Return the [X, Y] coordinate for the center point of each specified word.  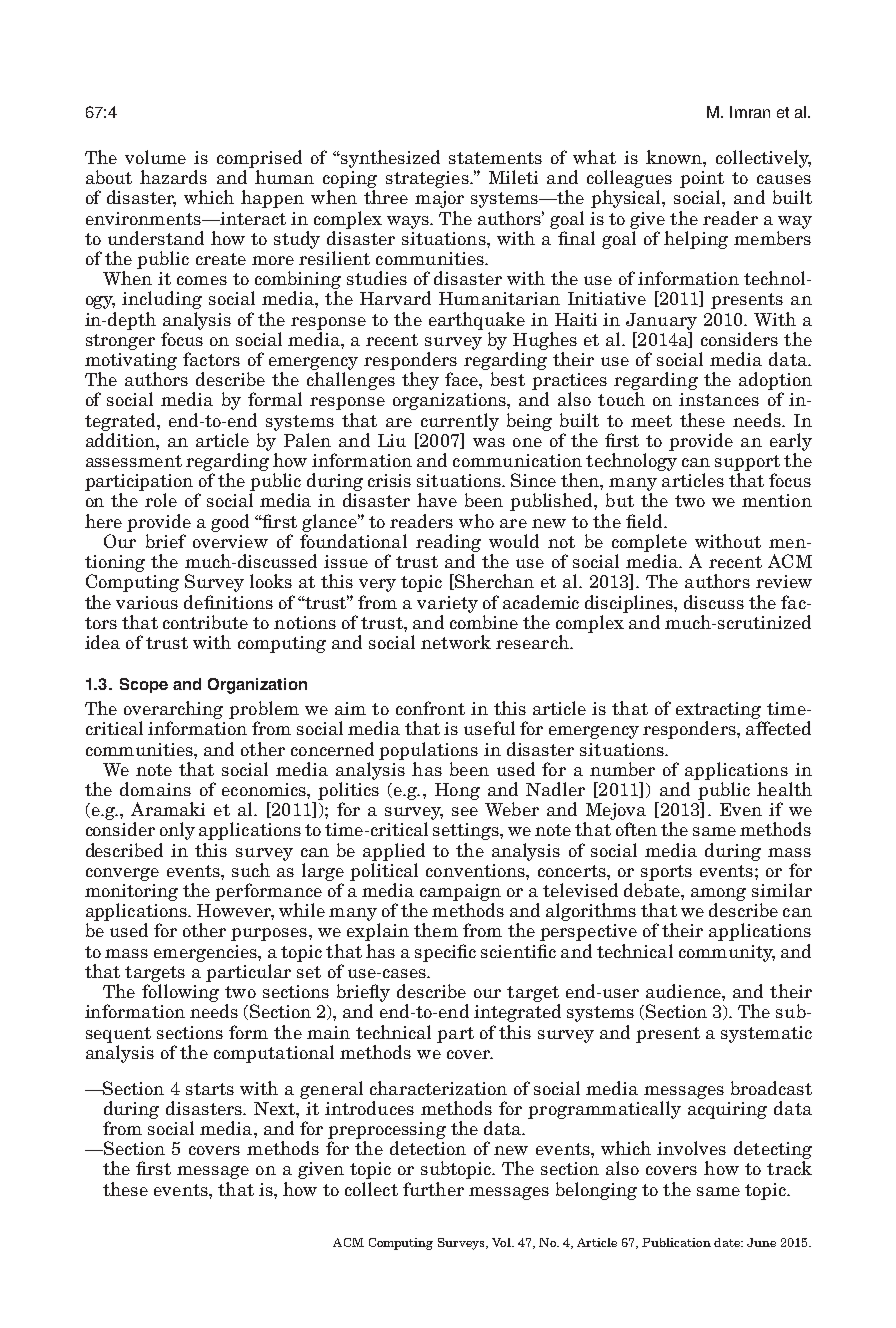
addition [121, 440]
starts [210, 1089]
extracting [718, 710]
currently [460, 422]
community [727, 953]
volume [155, 157]
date [728, 1242]
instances [719, 399]
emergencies [206, 953]
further [433, 1189]
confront [430, 708]
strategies [428, 179]
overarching [173, 710]
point [702, 179]
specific [445, 953]
